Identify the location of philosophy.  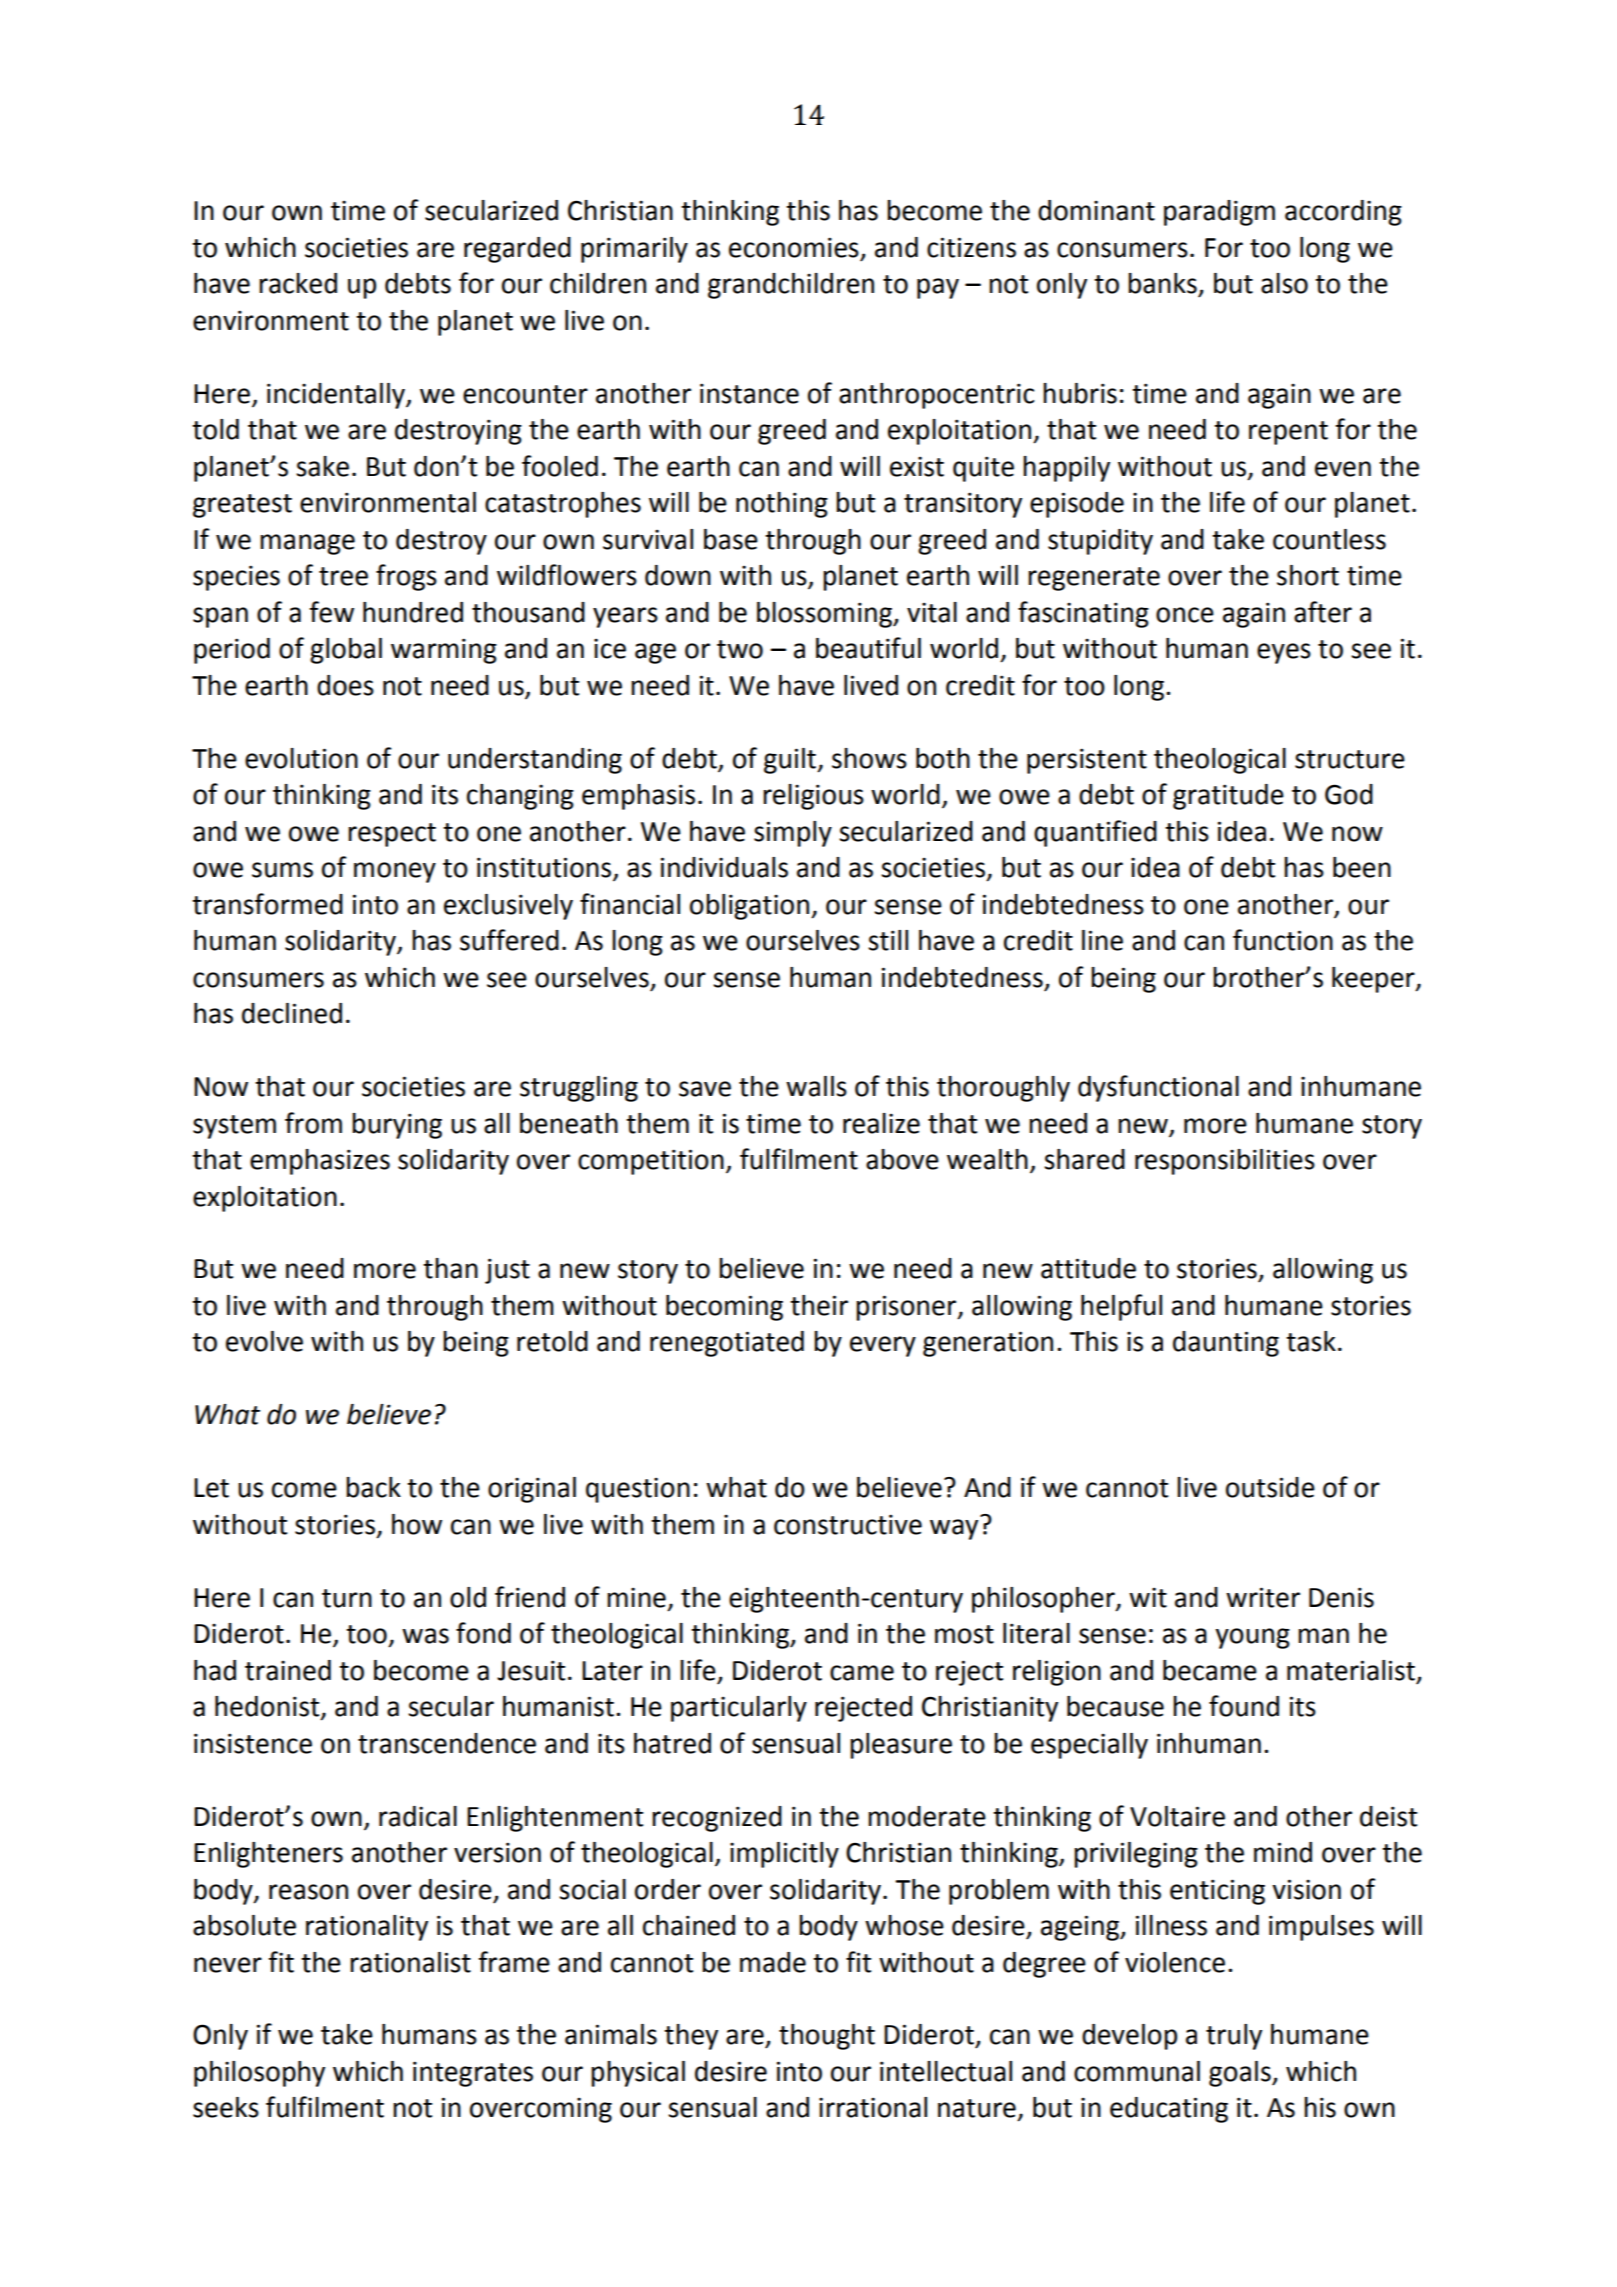
(259, 2074).
